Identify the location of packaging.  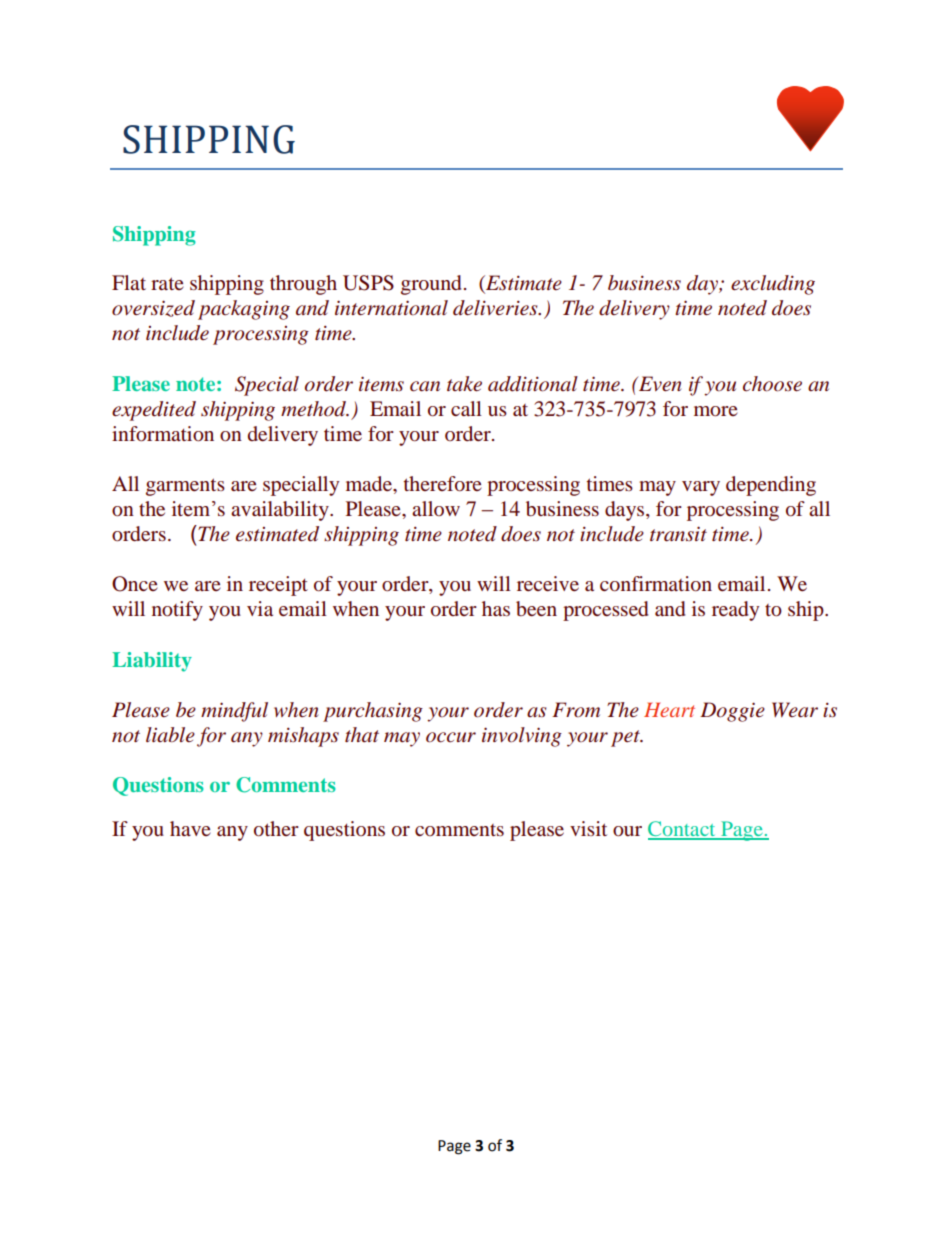
(244, 310).
